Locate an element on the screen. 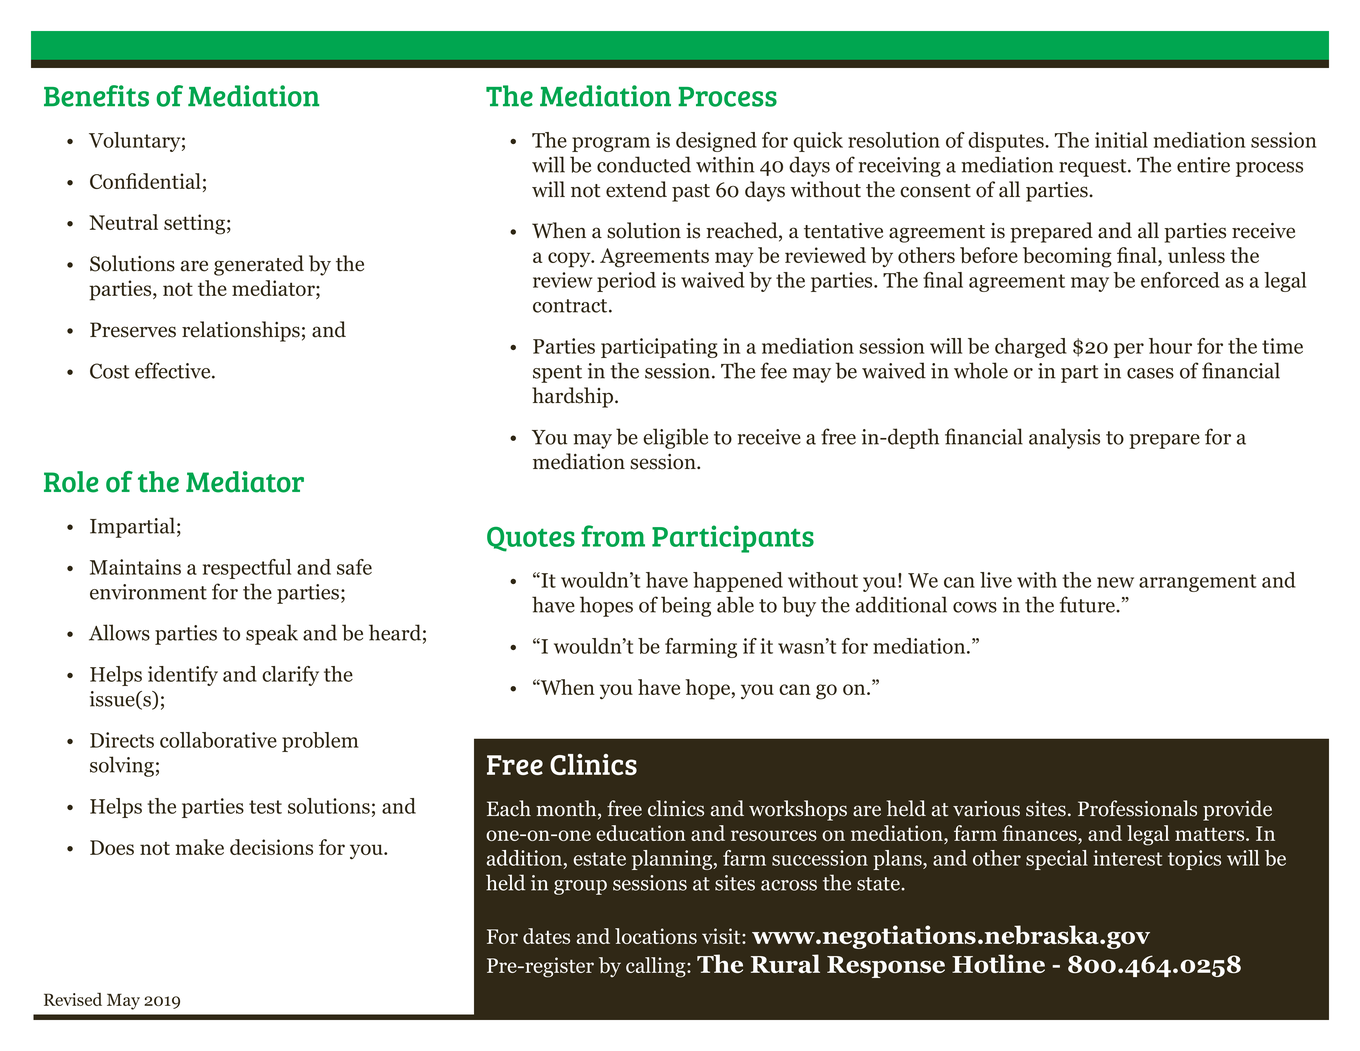 The width and height of the screenshot is (1360, 1051). Benefits is located at coordinates (96, 96).
